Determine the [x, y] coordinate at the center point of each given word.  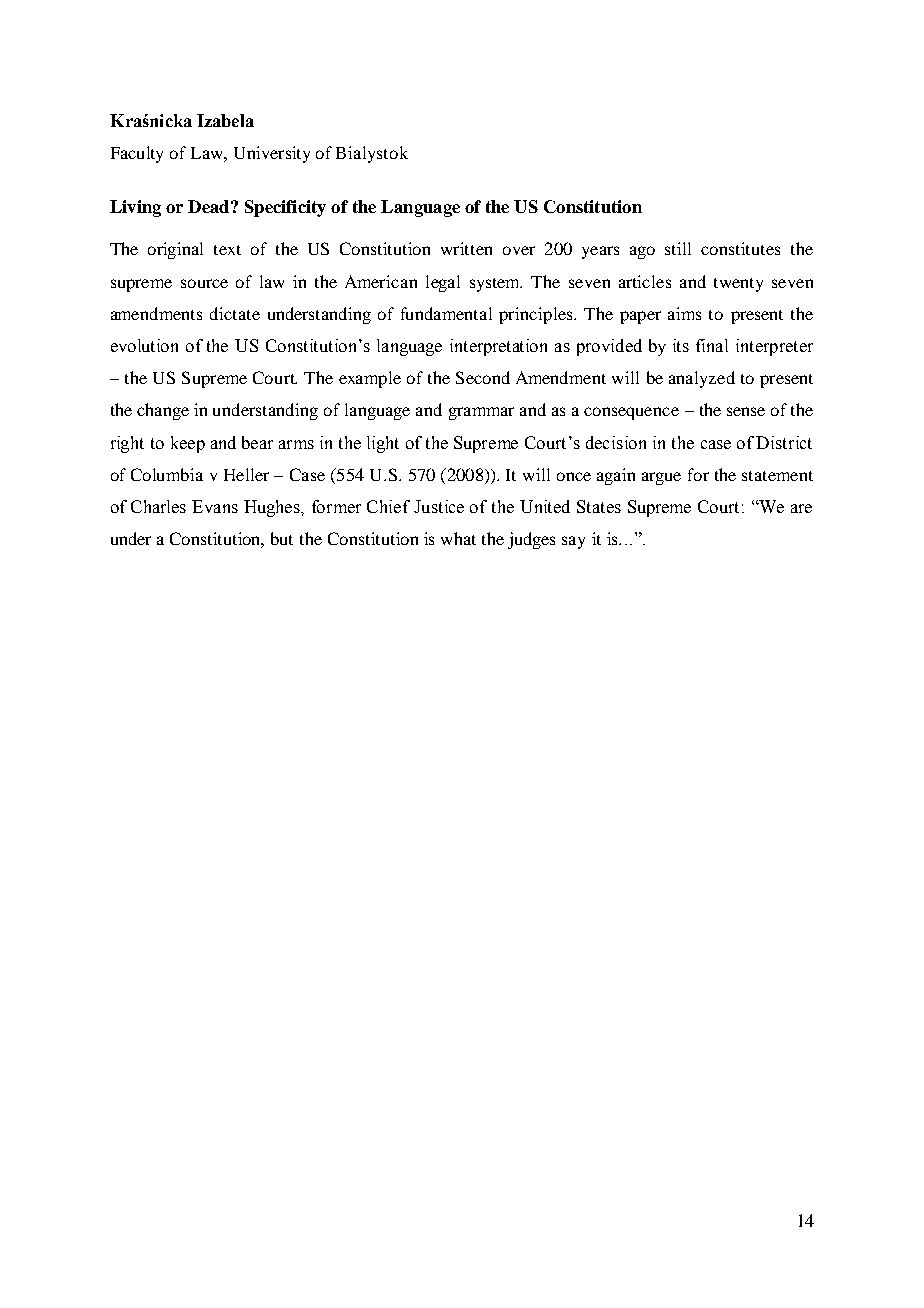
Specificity [285, 208]
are [801, 508]
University [272, 154]
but [282, 538]
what [458, 538]
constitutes [740, 248]
